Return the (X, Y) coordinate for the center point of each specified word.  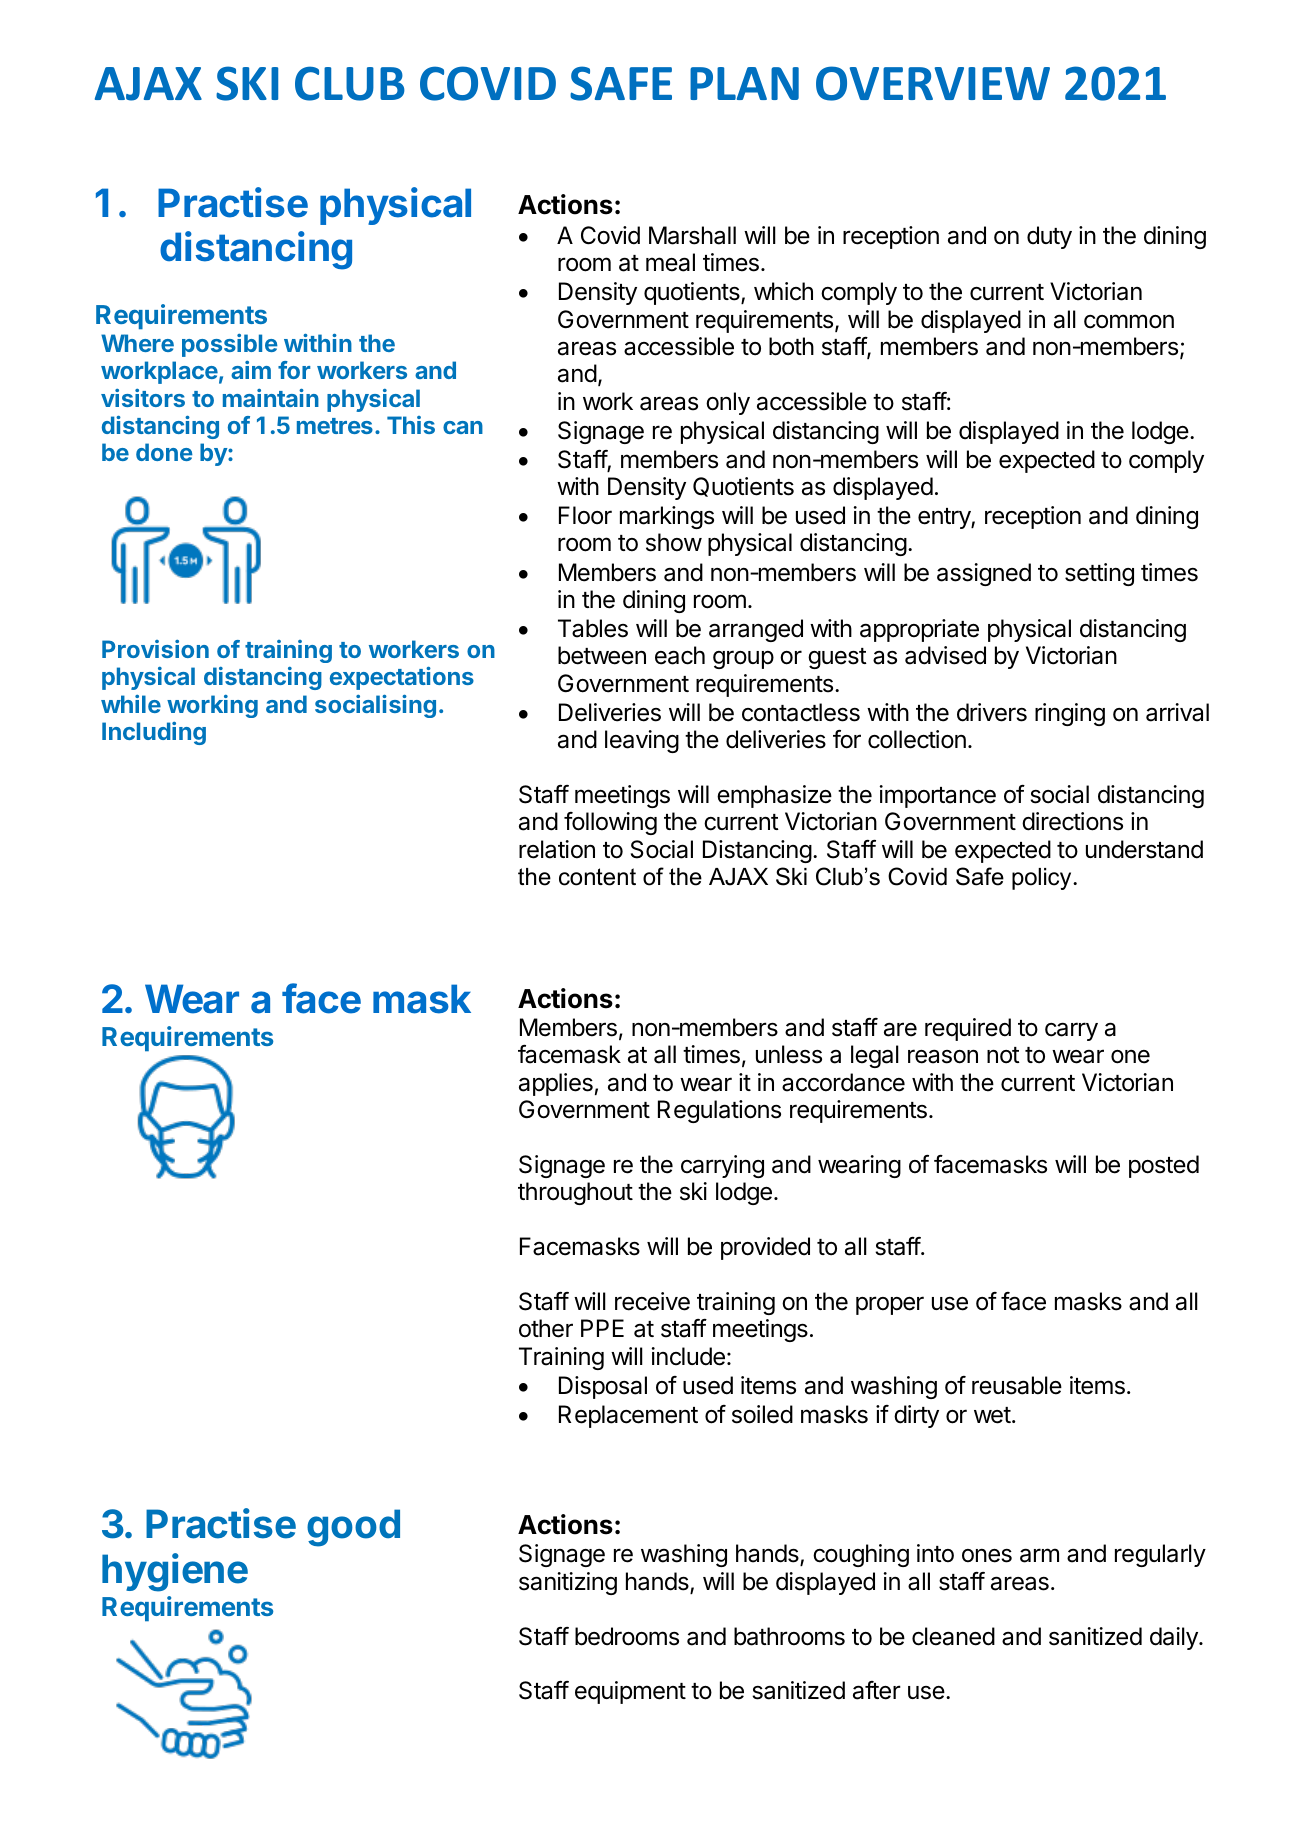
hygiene (175, 1572)
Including (154, 733)
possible (230, 345)
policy (1043, 879)
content (597, 877)
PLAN (744, 83)
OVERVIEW (933, 83)
